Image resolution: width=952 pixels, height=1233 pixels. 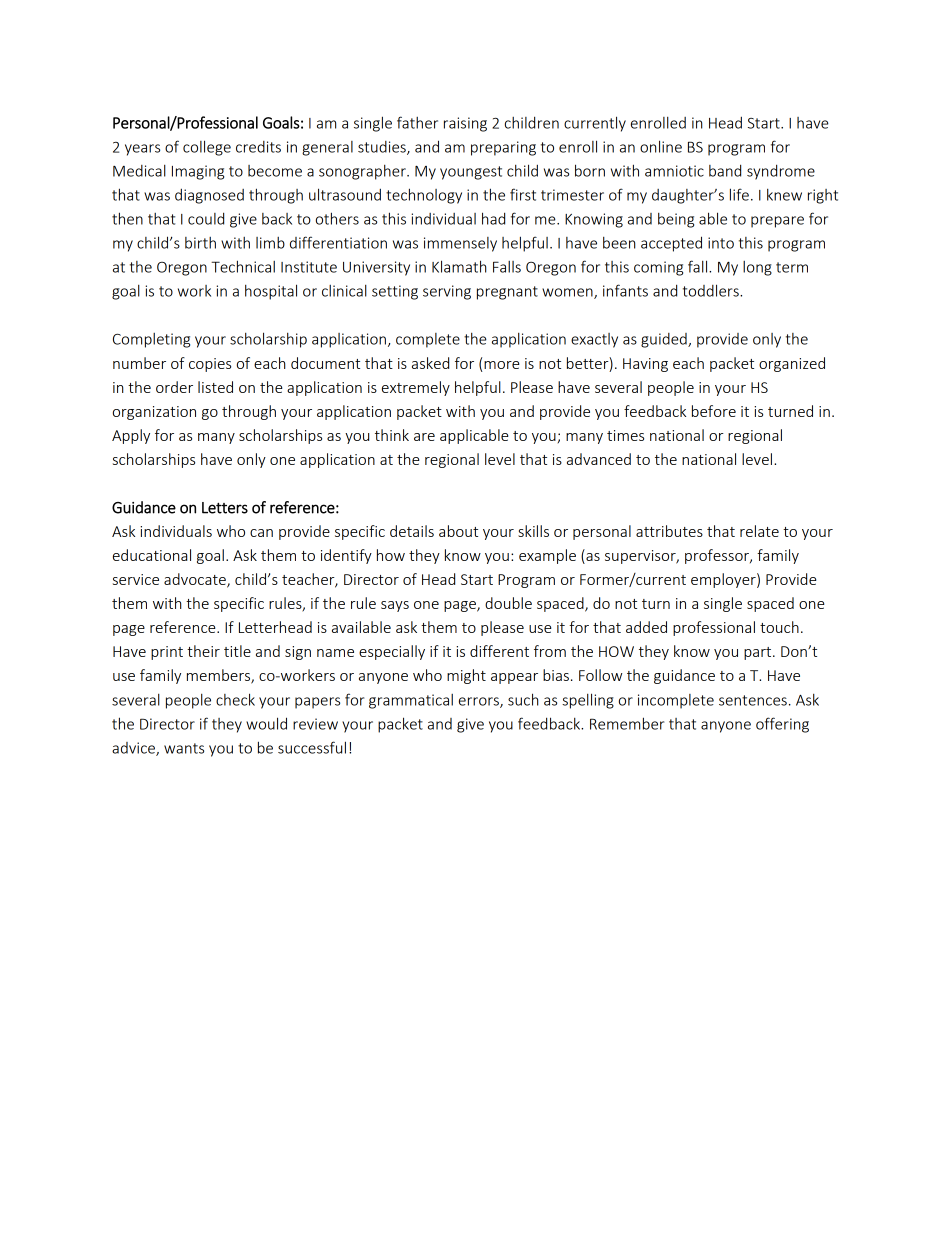 What do you see at coordinates (261, 533) in the page?
I see `can` at bounding box center [261, 533].
